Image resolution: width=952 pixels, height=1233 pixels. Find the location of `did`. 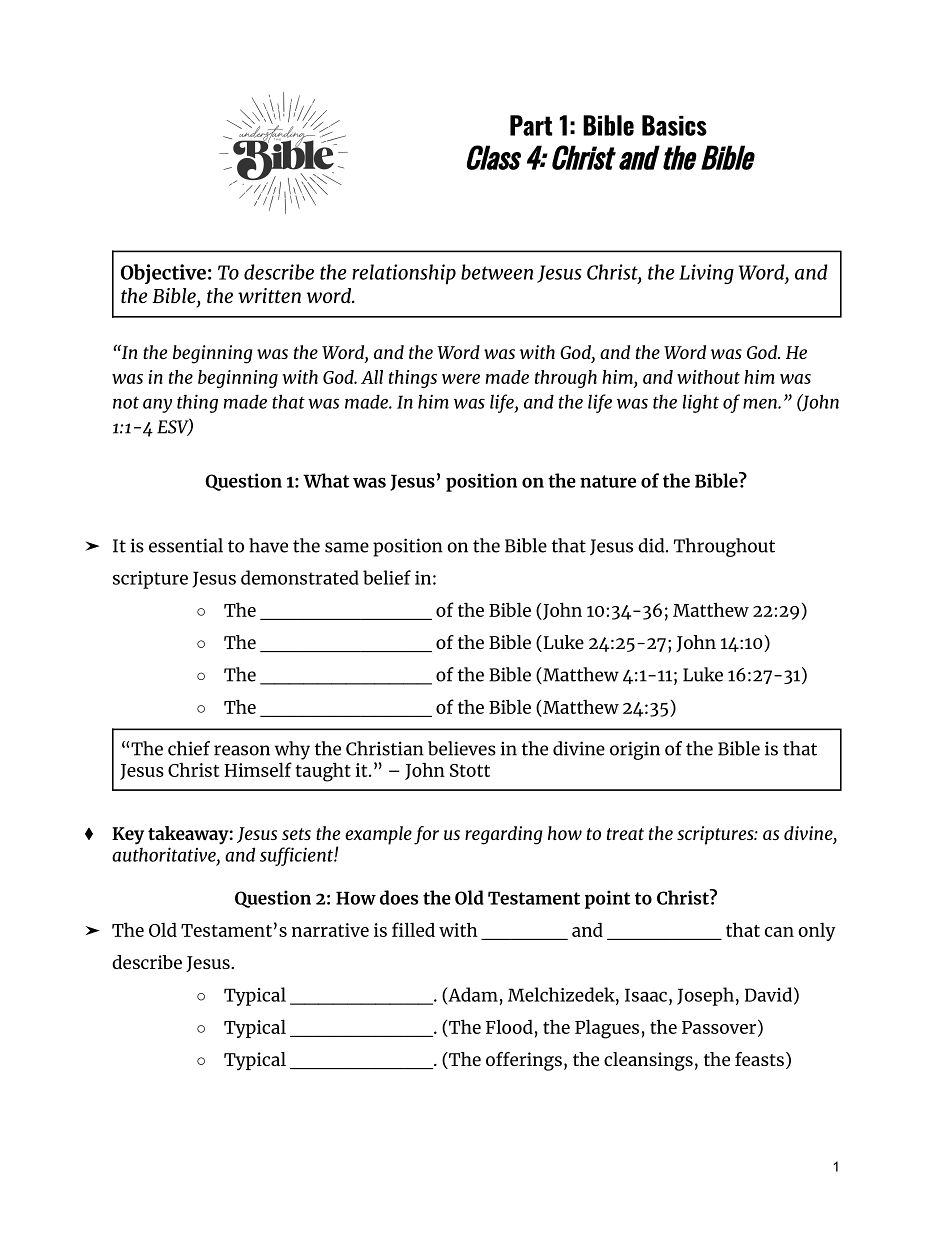

did is located at coordinates (652, 545).
